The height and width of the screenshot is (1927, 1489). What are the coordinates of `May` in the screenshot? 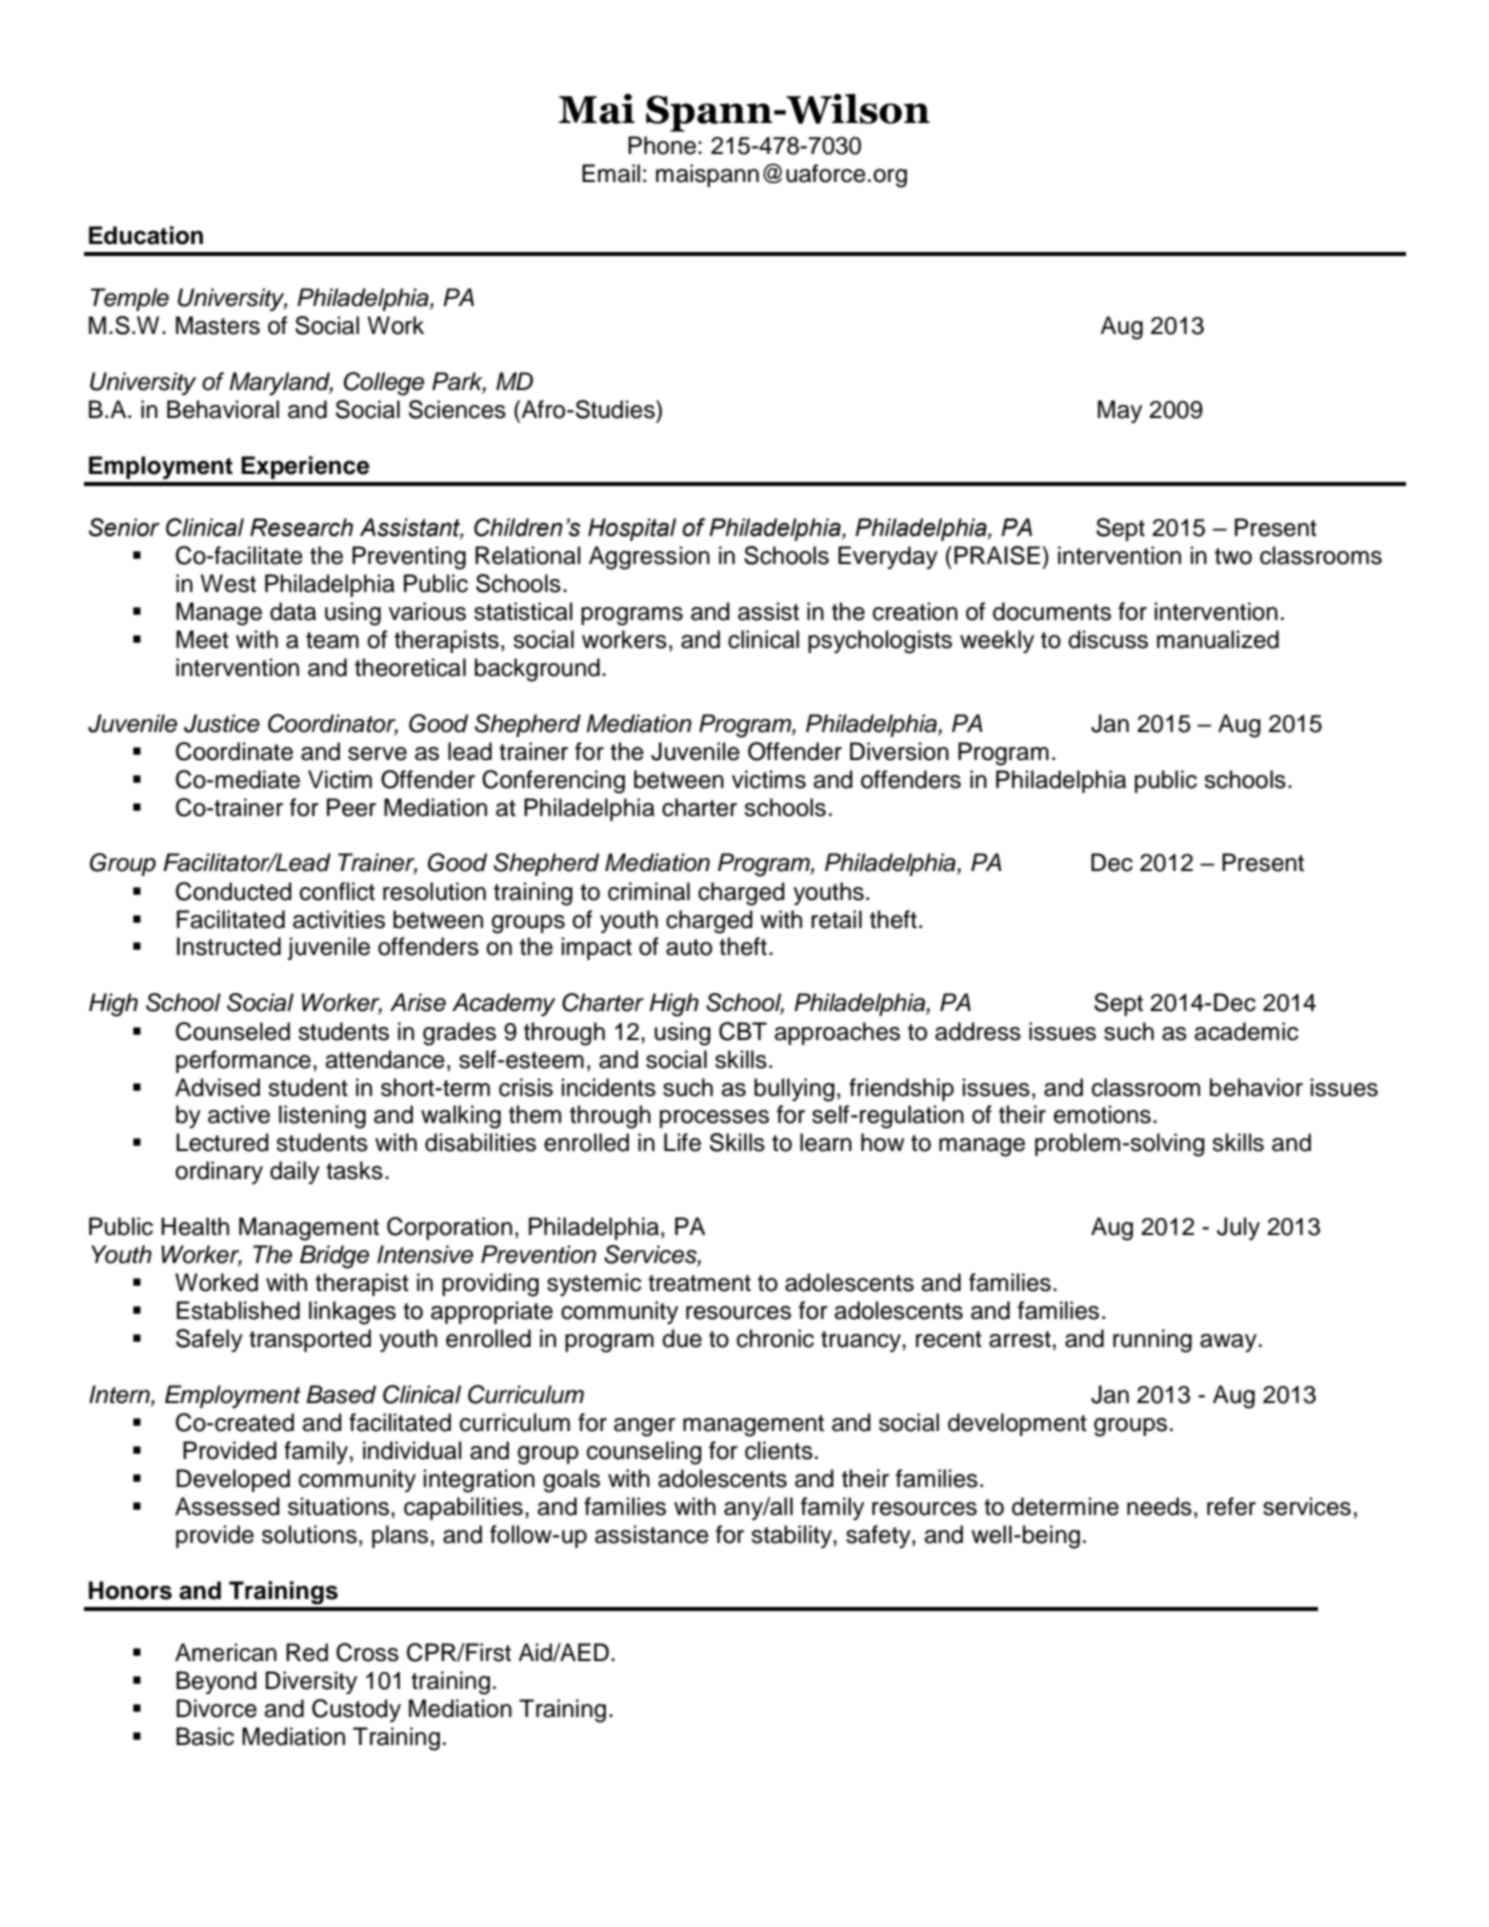 It's located at (1120, 411).
